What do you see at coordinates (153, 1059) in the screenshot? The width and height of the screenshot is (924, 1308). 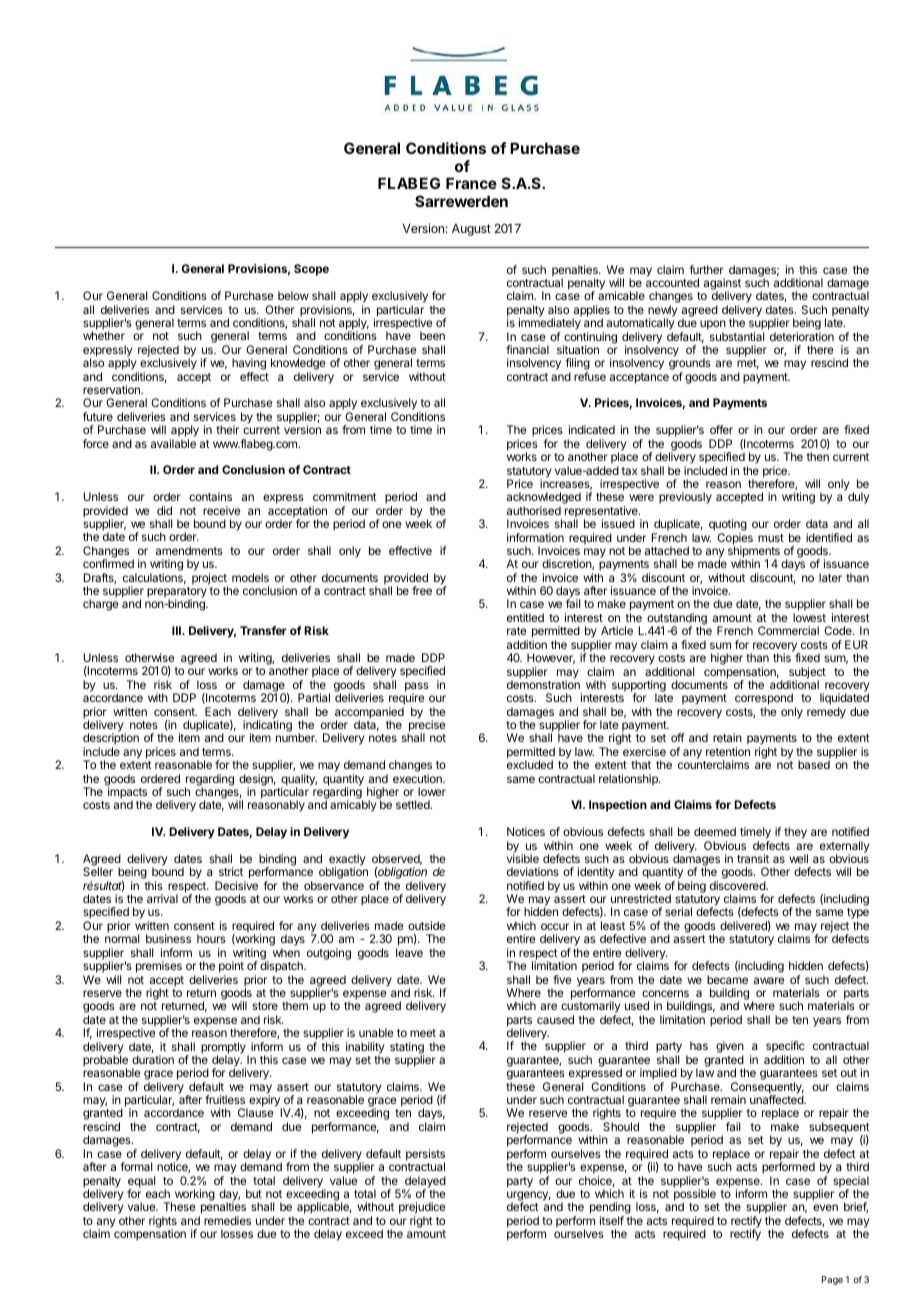 I see `duration` at bounding box center [153, 1059].
